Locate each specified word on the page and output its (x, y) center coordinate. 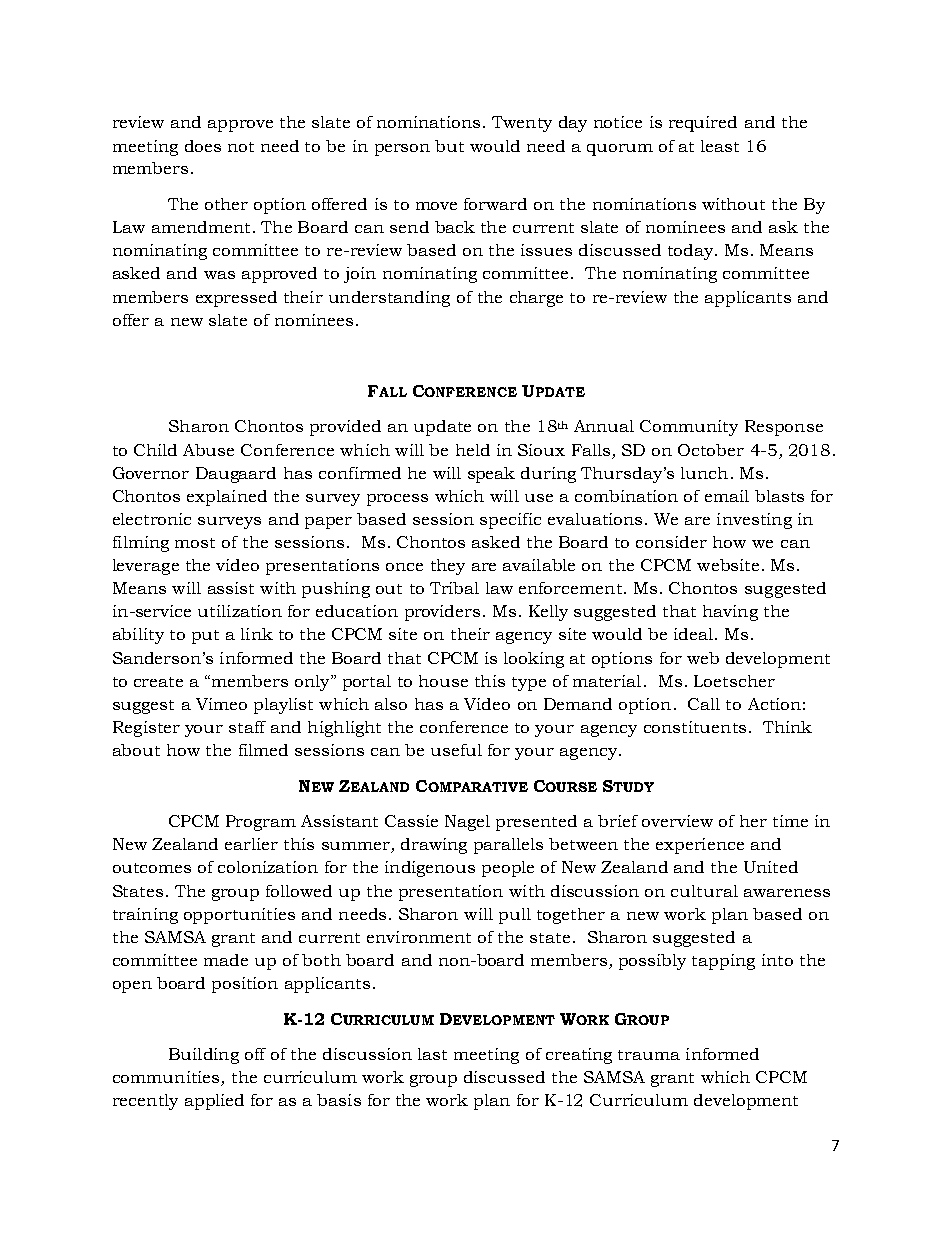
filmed (263, 750)
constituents (695, 727)
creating (579, 1056)
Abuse (208, 450)
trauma (649, 1055)
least (720, 146)
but (449, 146)
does (203, 146)
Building (204, 1056)
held (473, 450)
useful (456, 750)
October (711, 450)
